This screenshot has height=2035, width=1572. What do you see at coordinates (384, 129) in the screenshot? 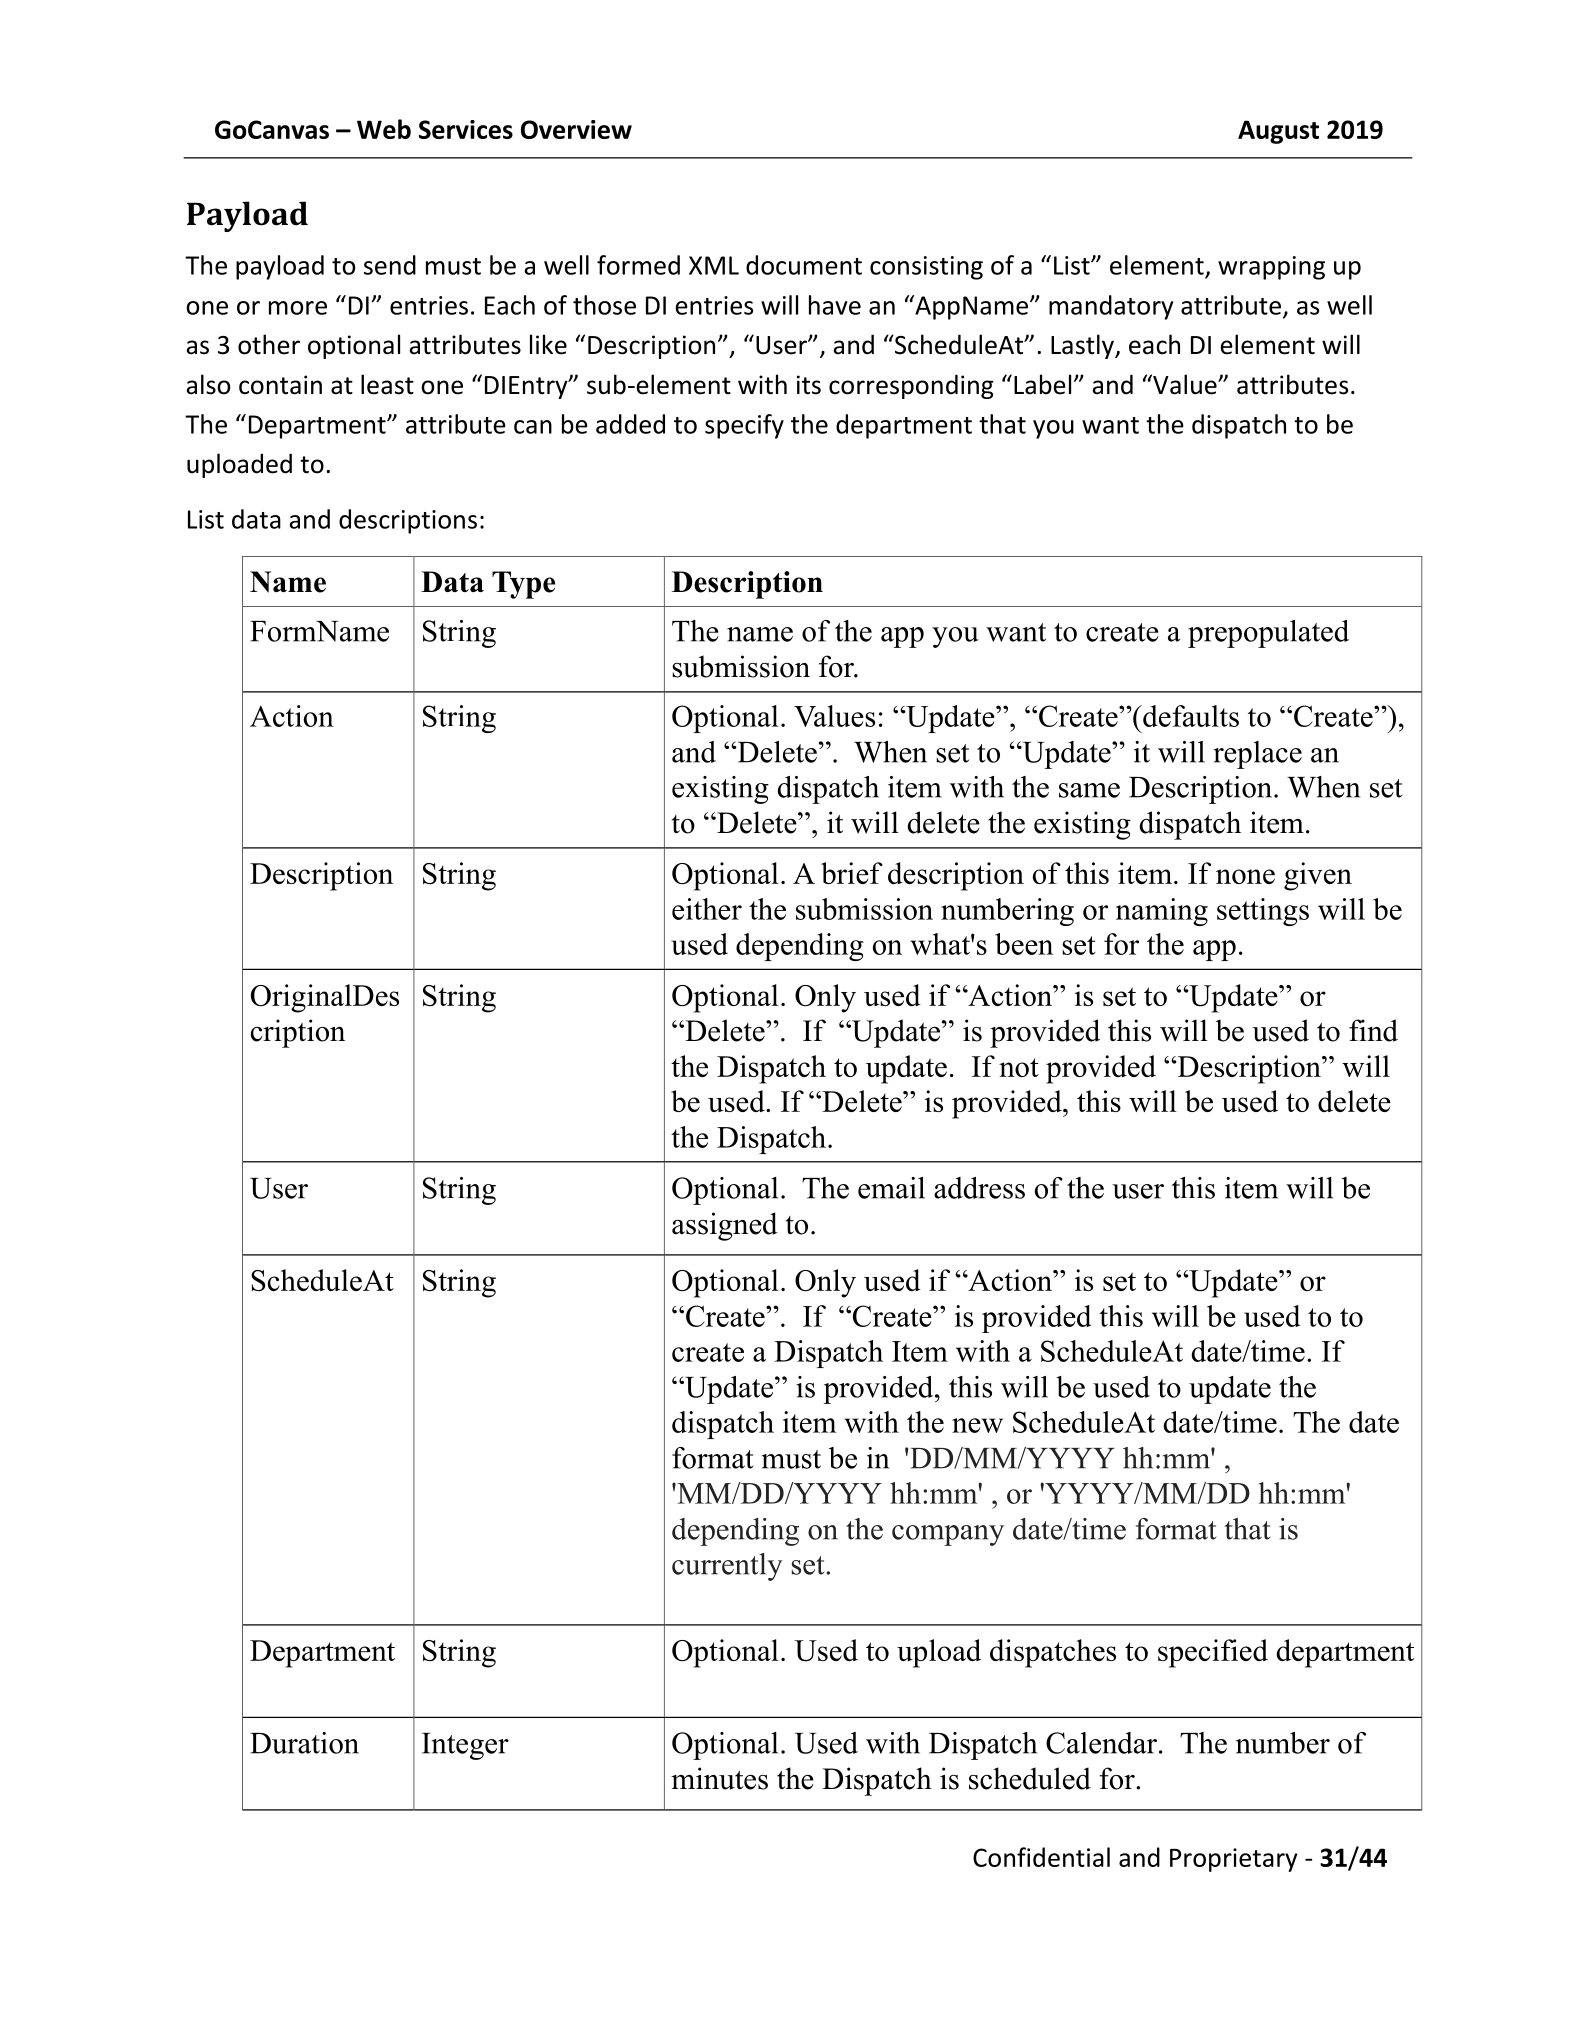
I see `Web` at bounding box center [384, 129].
